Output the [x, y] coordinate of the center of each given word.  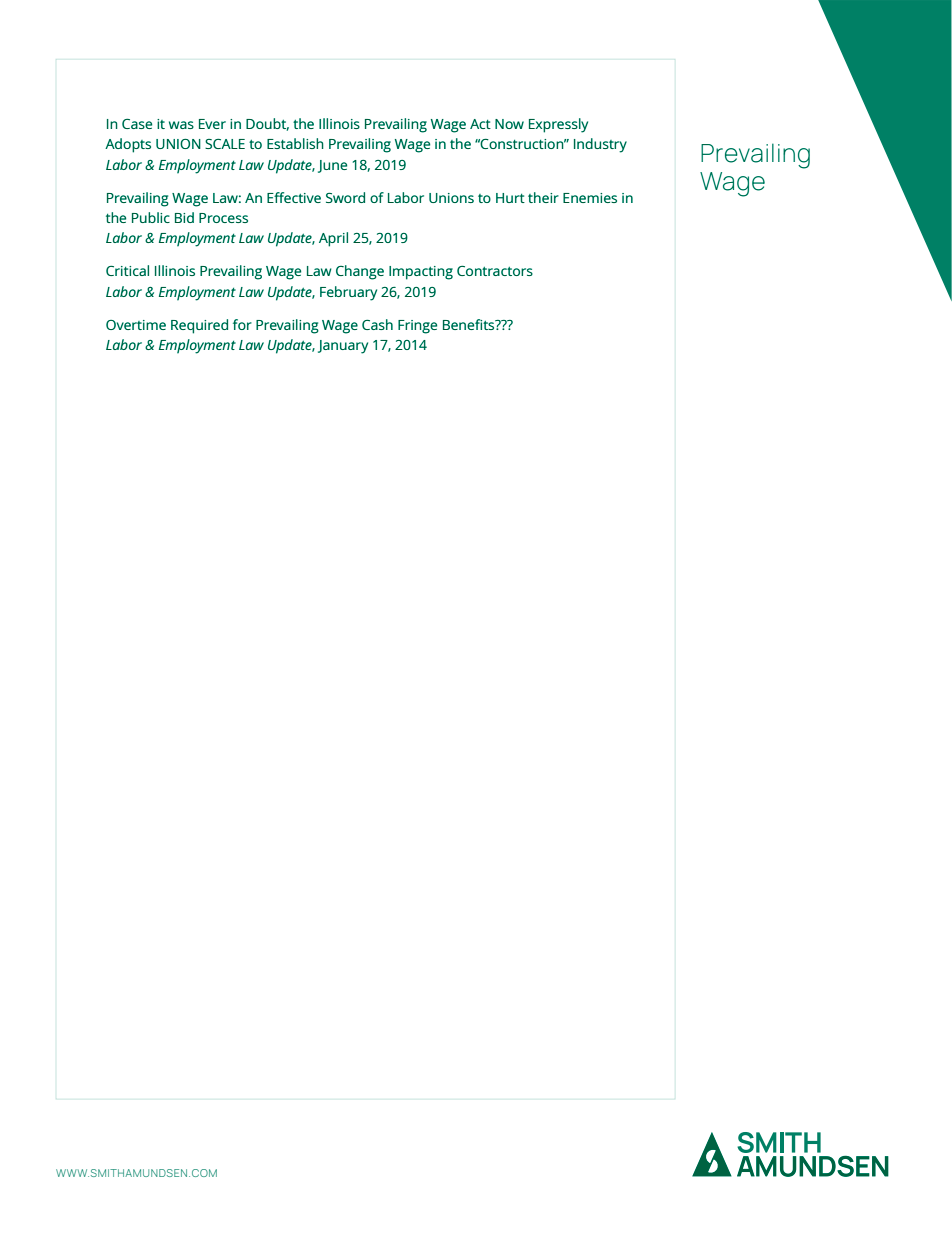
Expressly [558, 125]
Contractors [495, 271]
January [343, 347]
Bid [184, 217]
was [181, 125]
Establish [295, 143]
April [333, 239]
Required [199, 326]
